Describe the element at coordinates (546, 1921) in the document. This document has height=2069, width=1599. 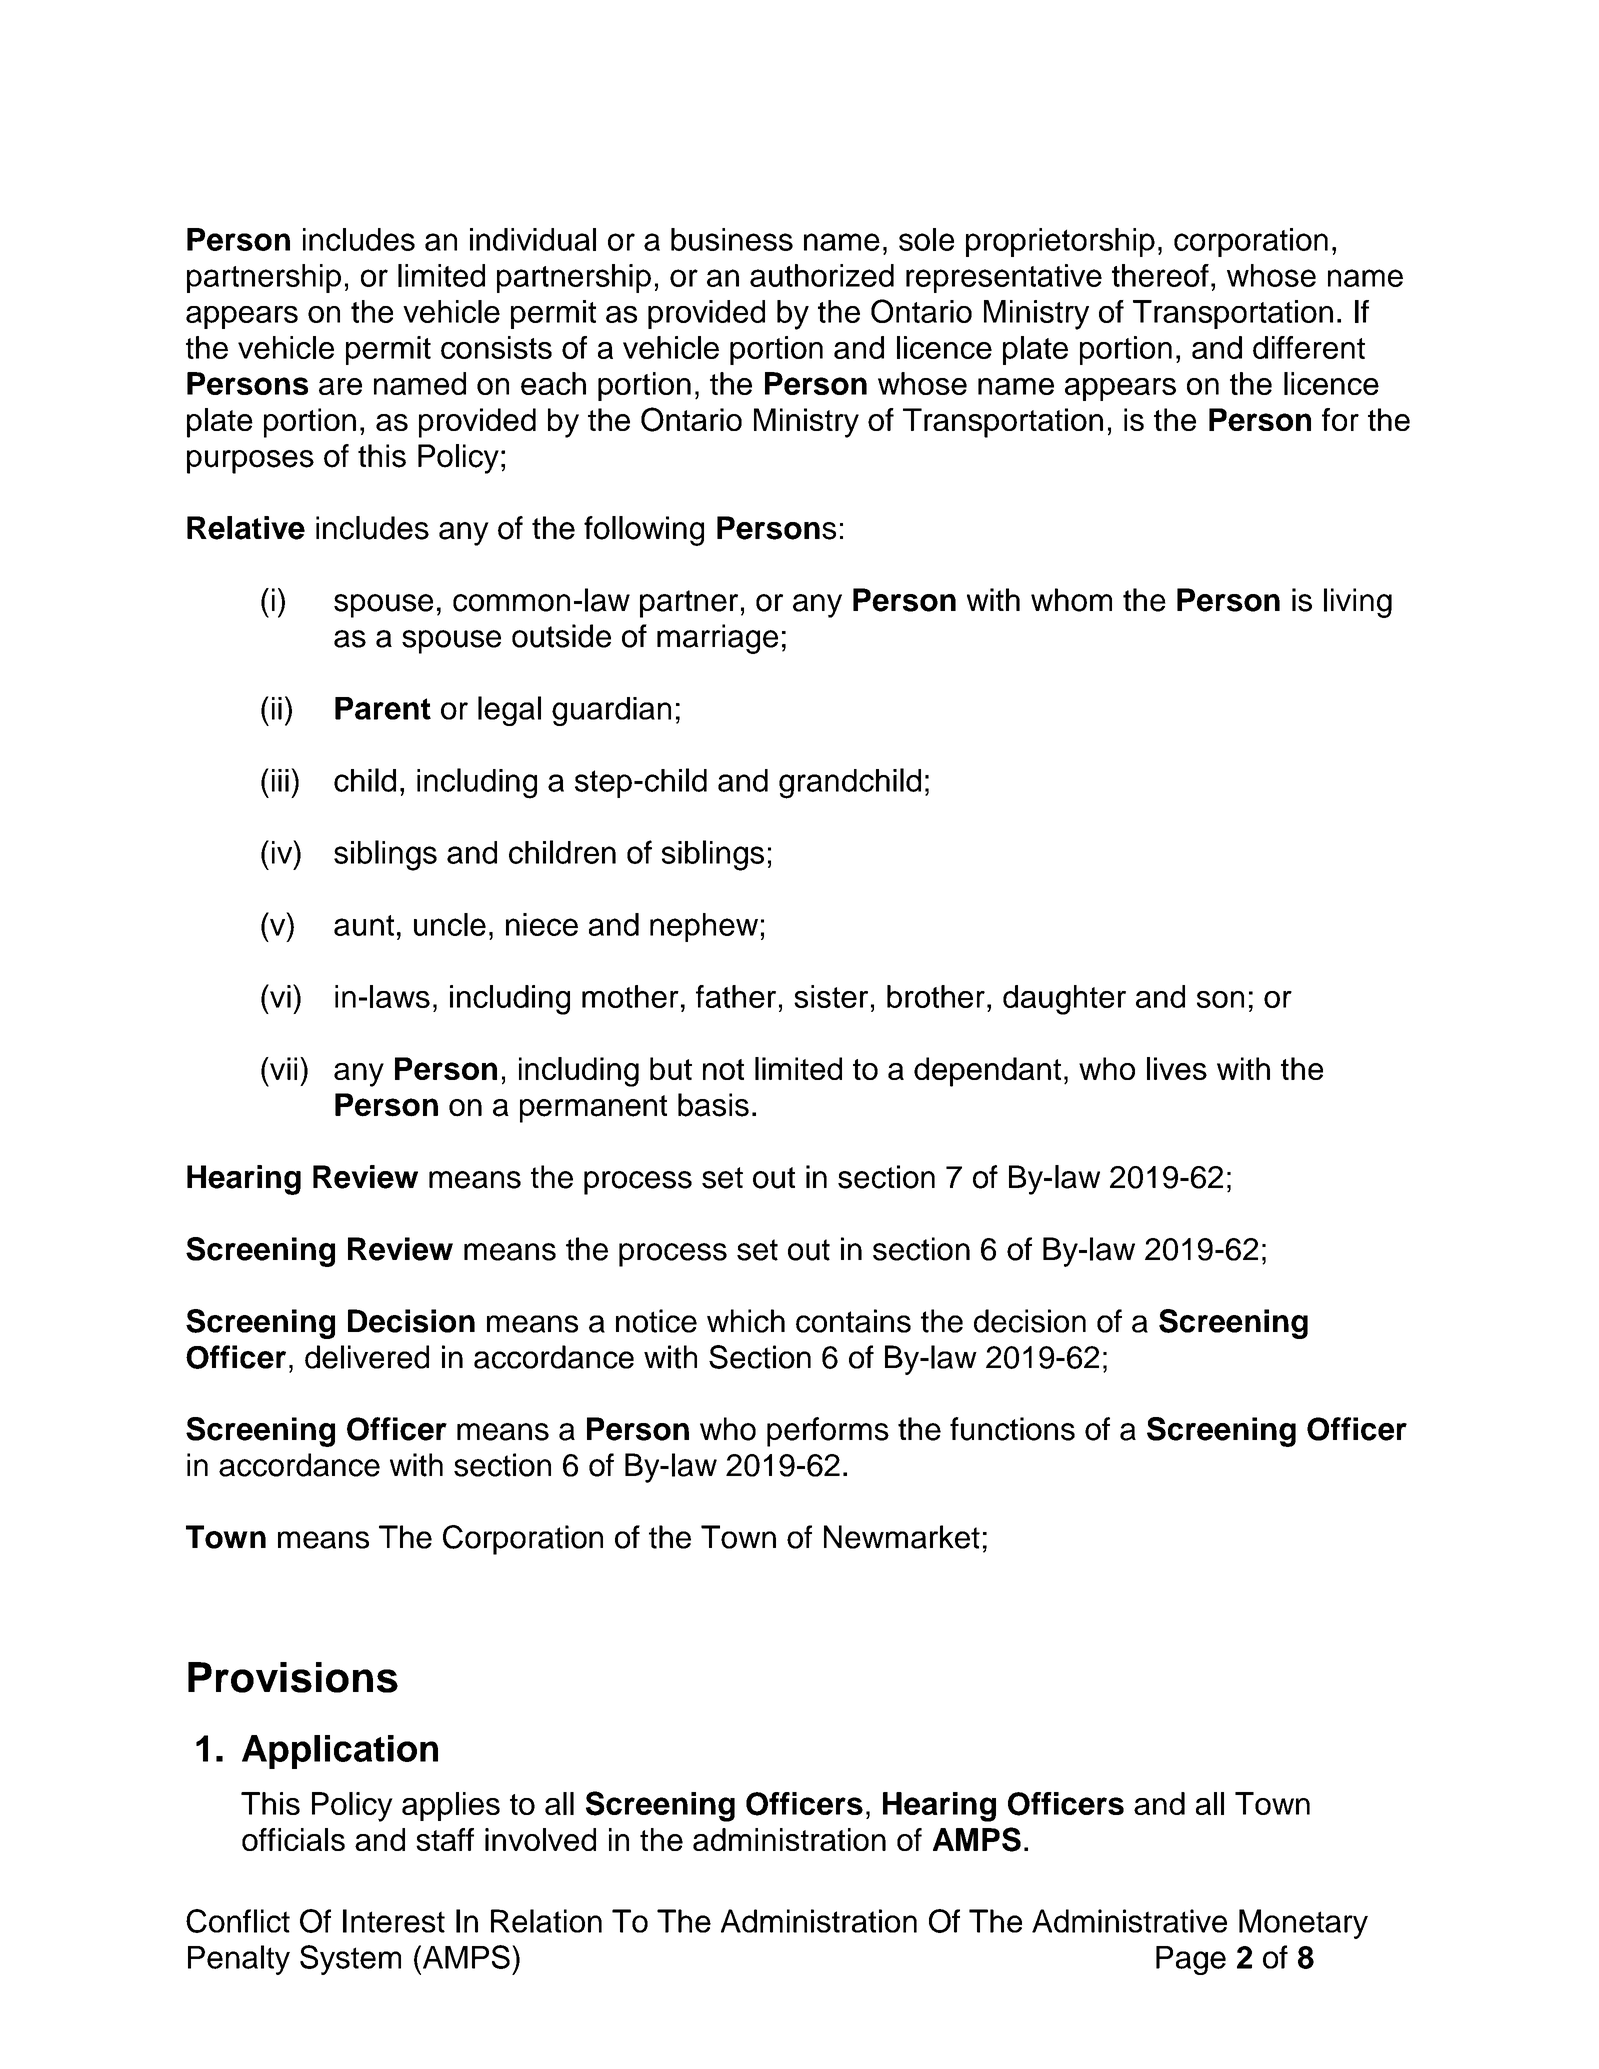
I see `Relation` at that location.
